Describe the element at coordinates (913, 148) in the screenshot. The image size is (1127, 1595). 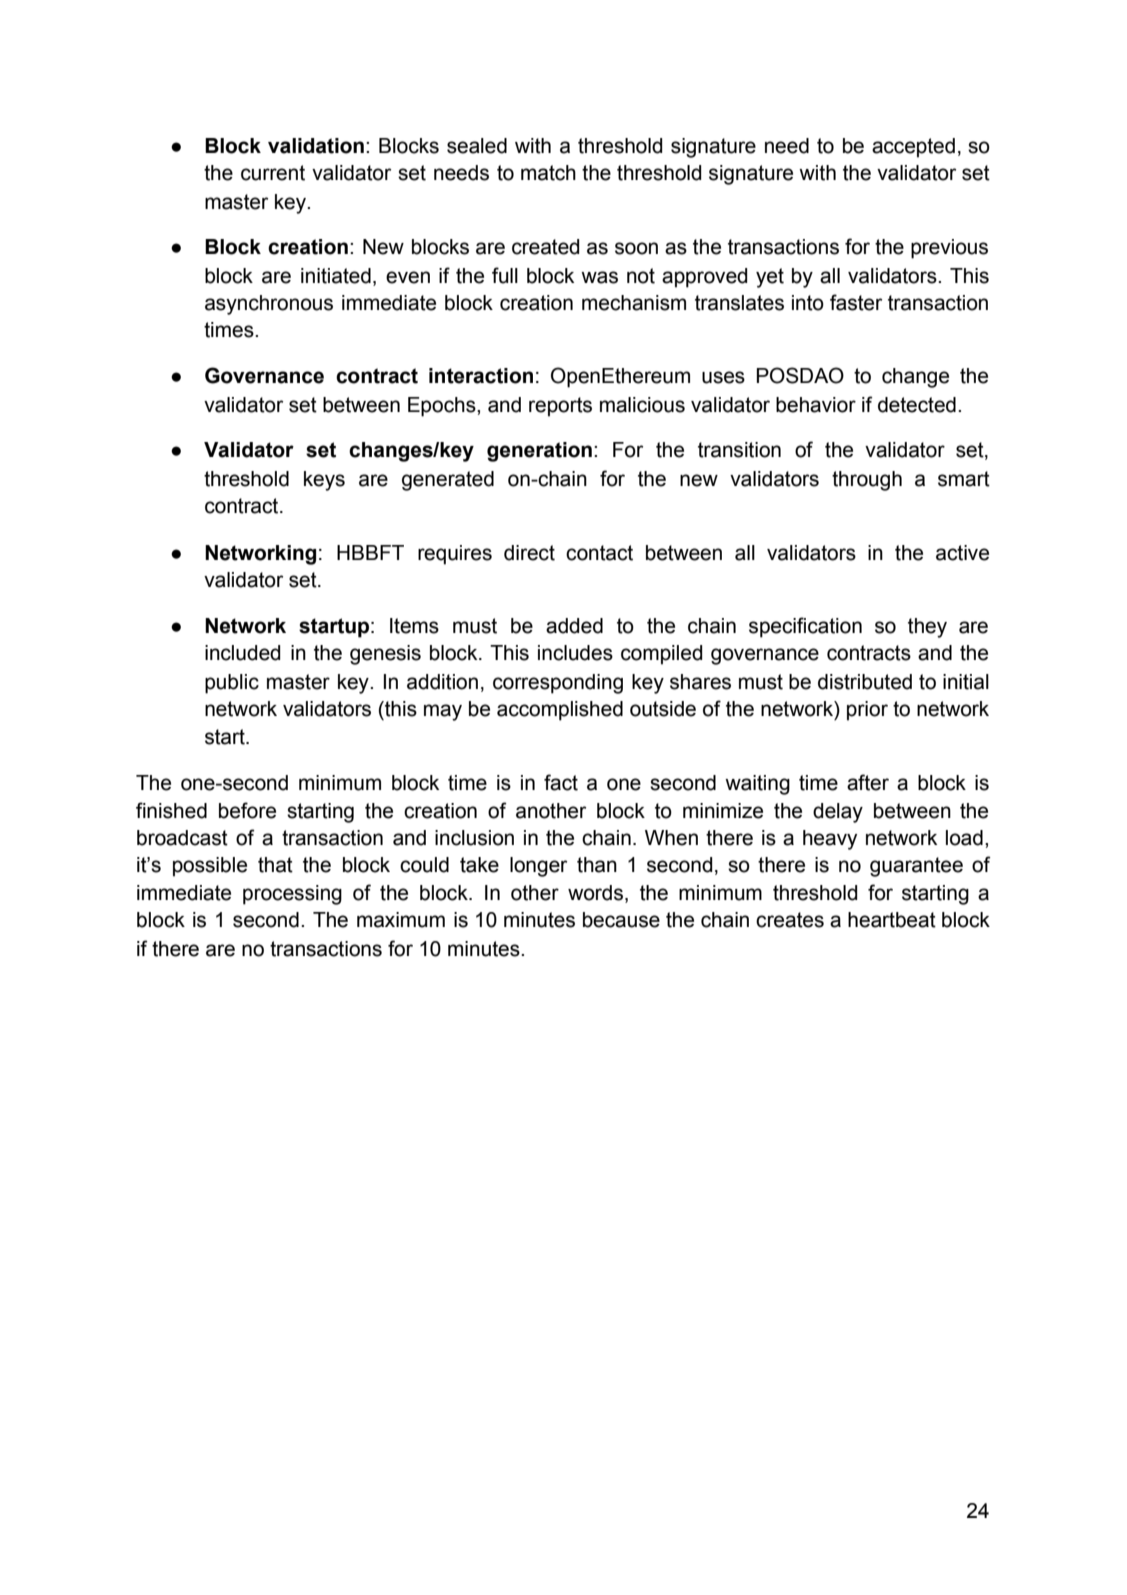
I see `accepted` at that location.
